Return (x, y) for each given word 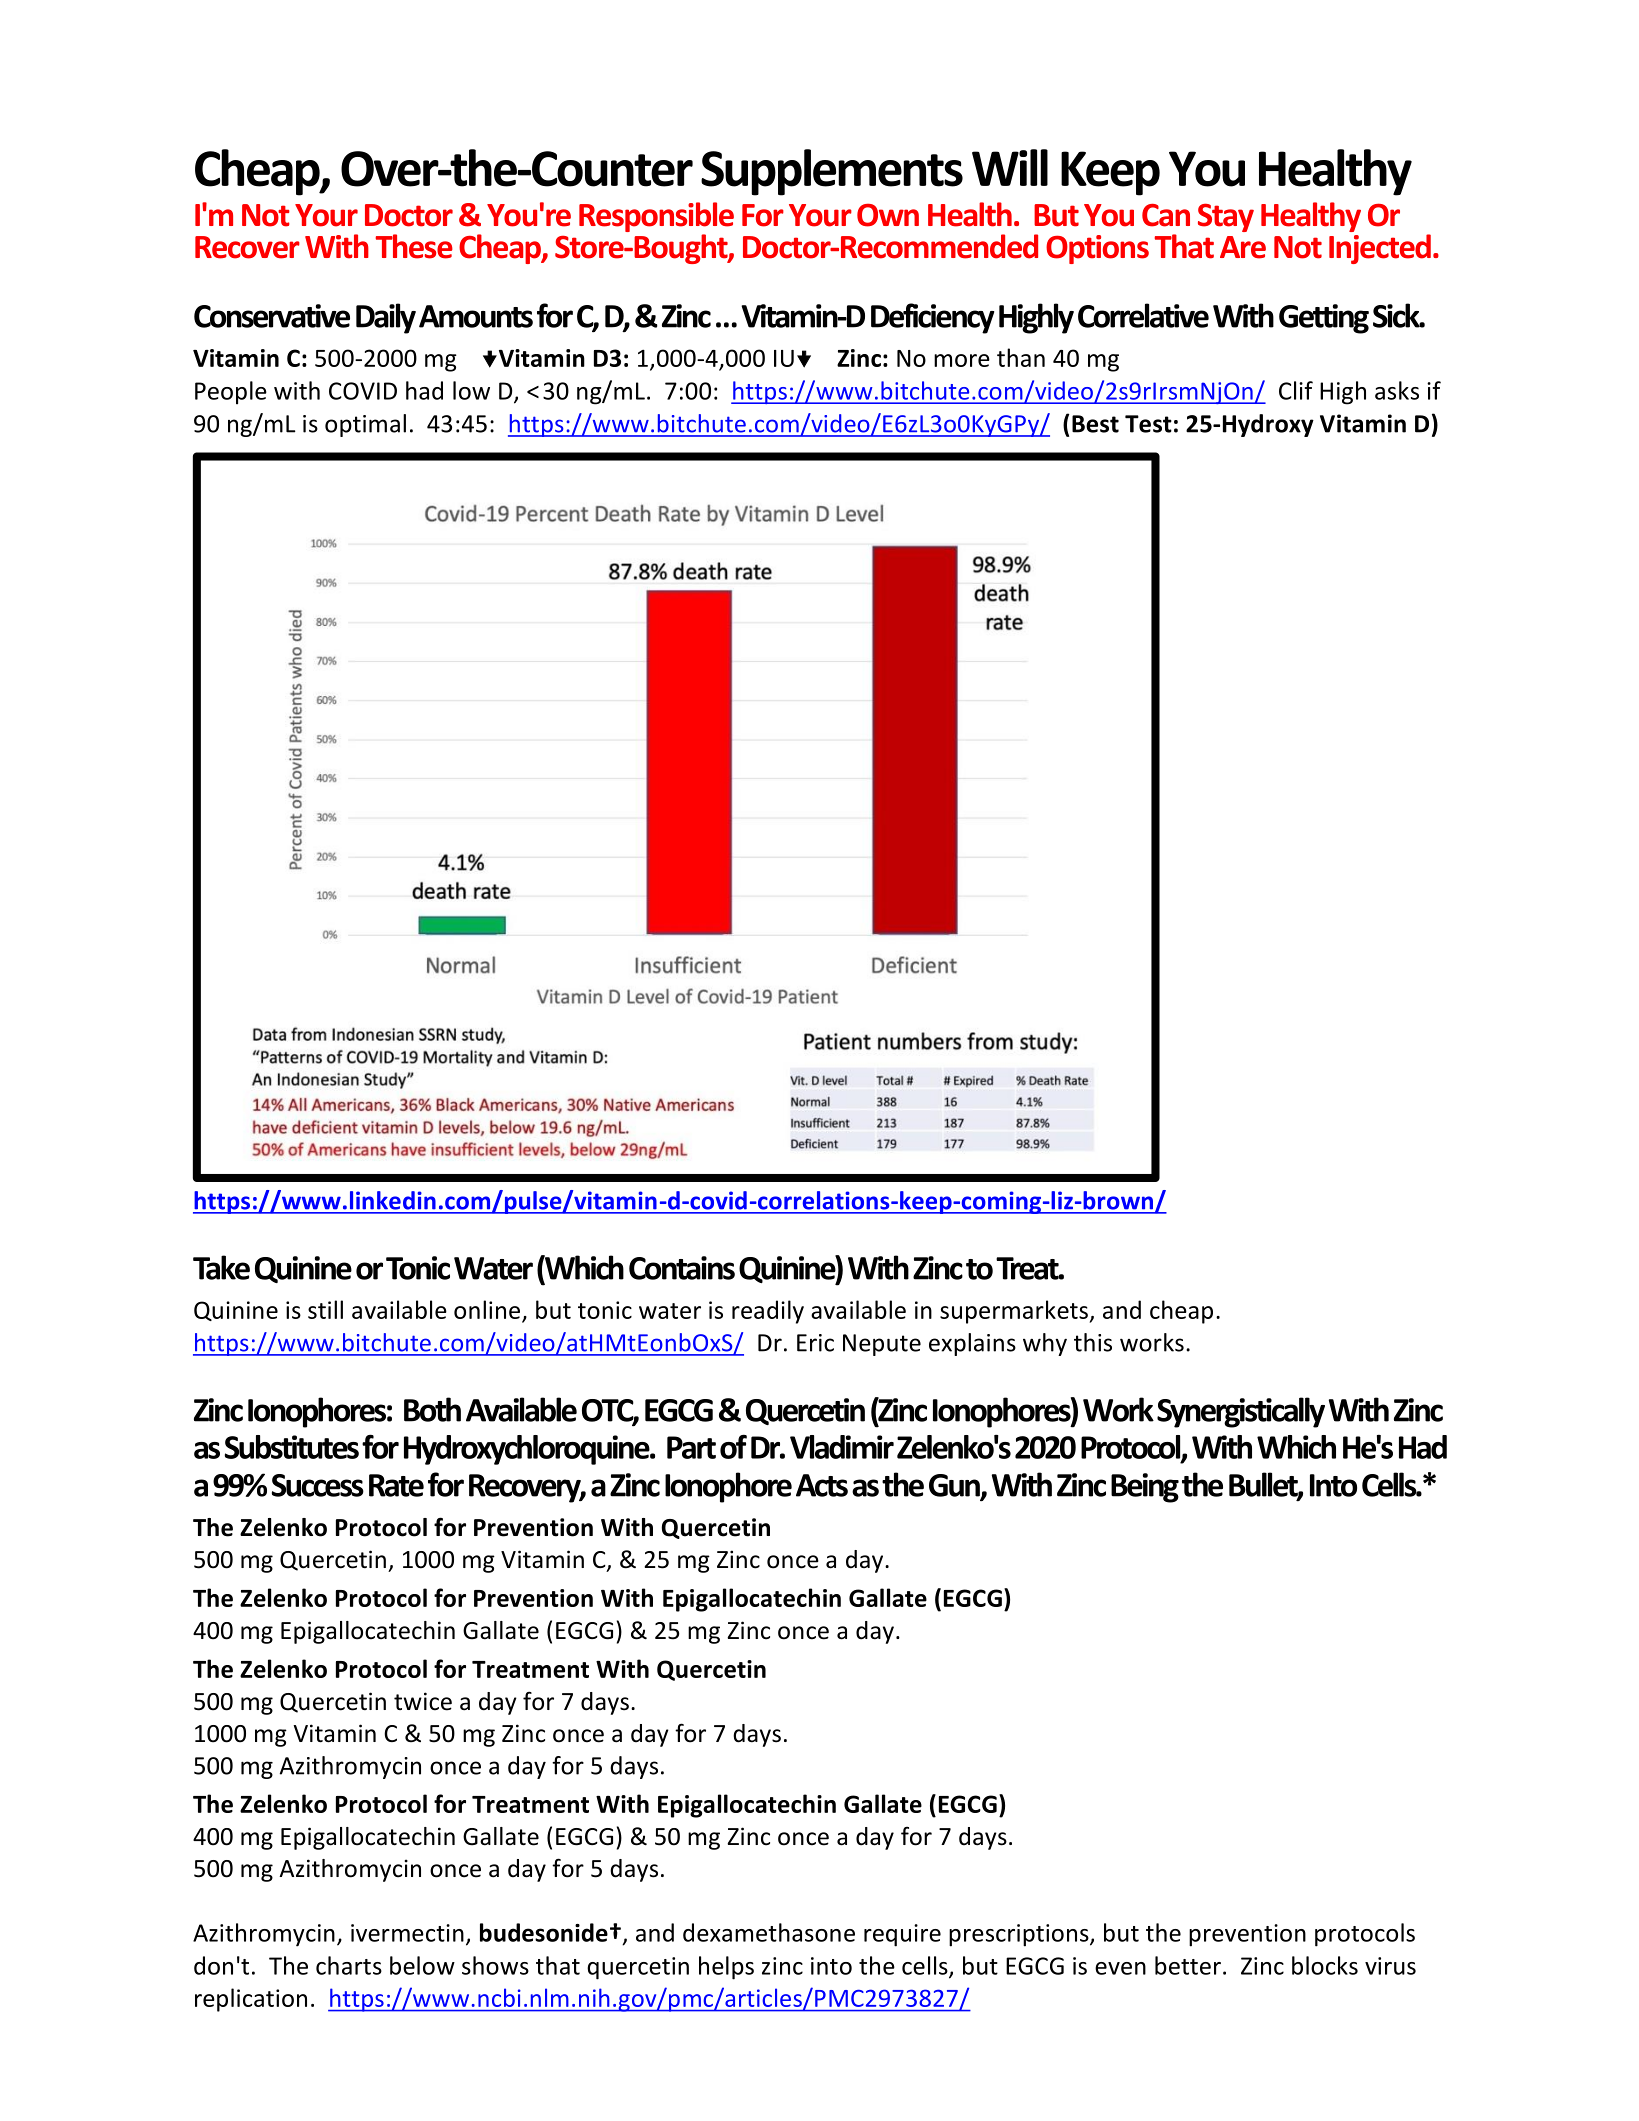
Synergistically (1241, 1412)
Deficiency (932, 318)
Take (221, 1267)
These (414, 246)
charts (349, 1965)
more (962, 360)
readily (768, 1312)
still (325, 1309)
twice (423, 1701)
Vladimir (842, 1447)
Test (1148, 424)
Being (1145, 1488)
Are (1243, 247)
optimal (365, 425)
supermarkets (1015, 1312)
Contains (682, 1268)
